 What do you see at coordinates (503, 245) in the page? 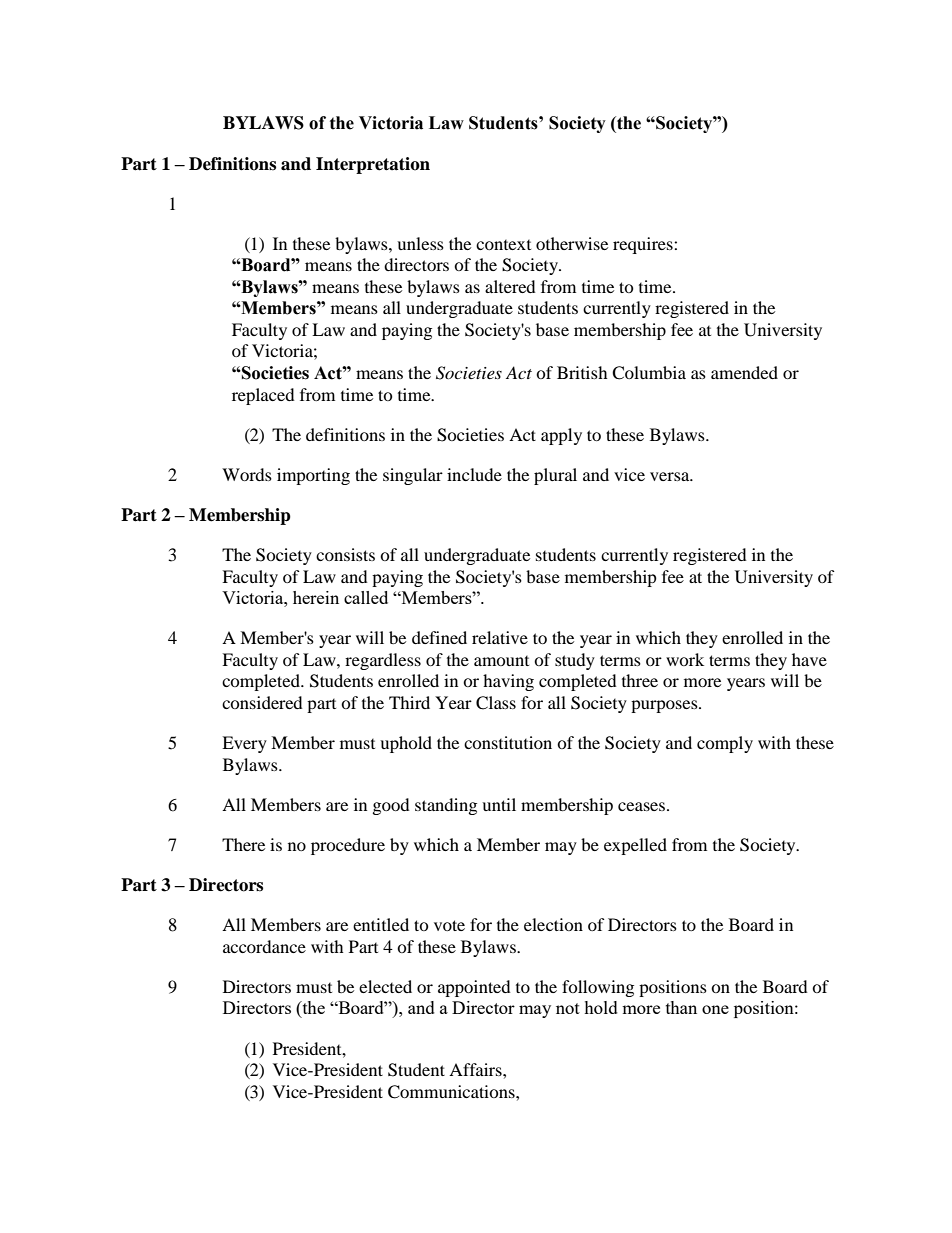
I see `context` at bounding box center [503, 245].
